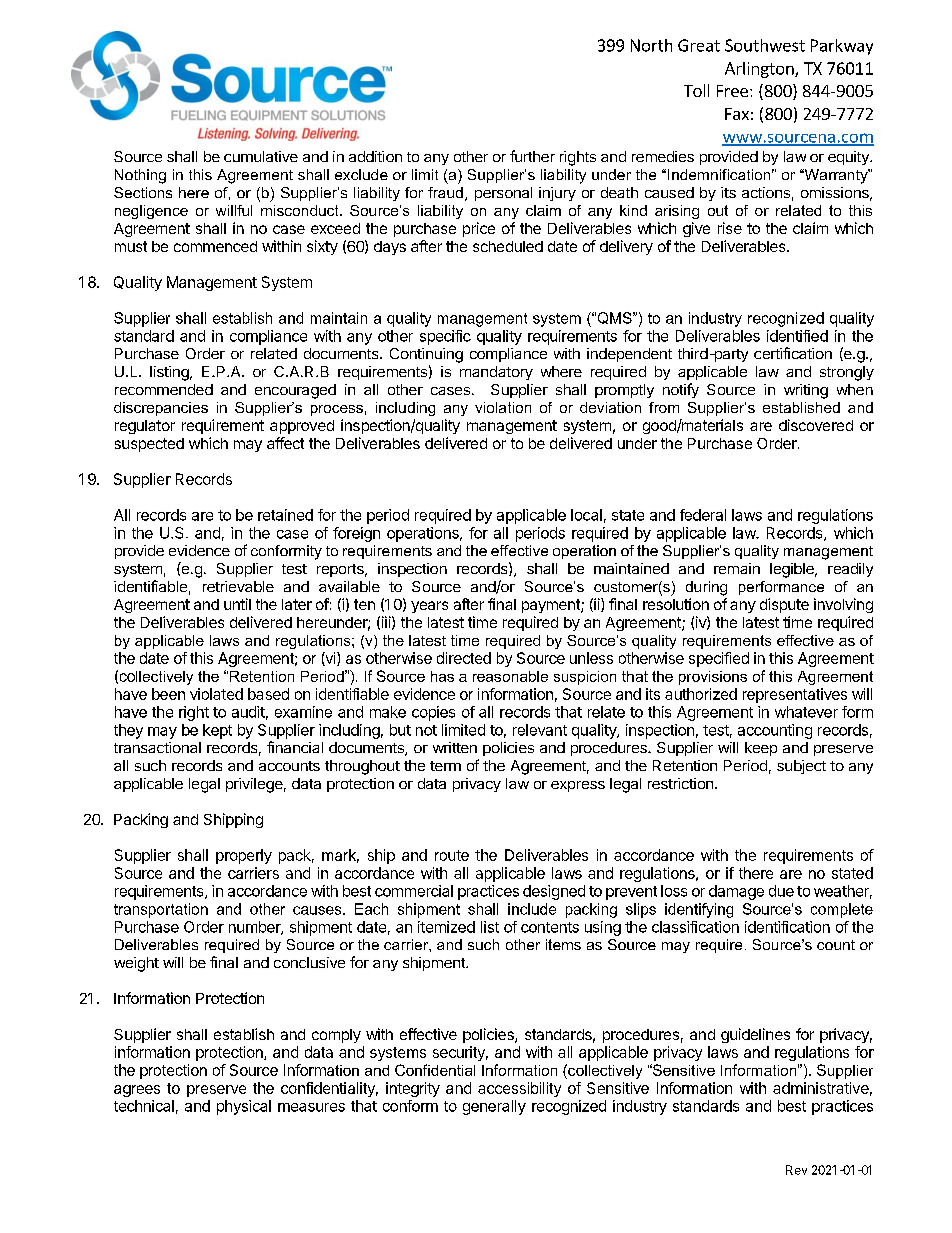 The image size is (952, 1233). I want to click on identified, so click(797, 336).
